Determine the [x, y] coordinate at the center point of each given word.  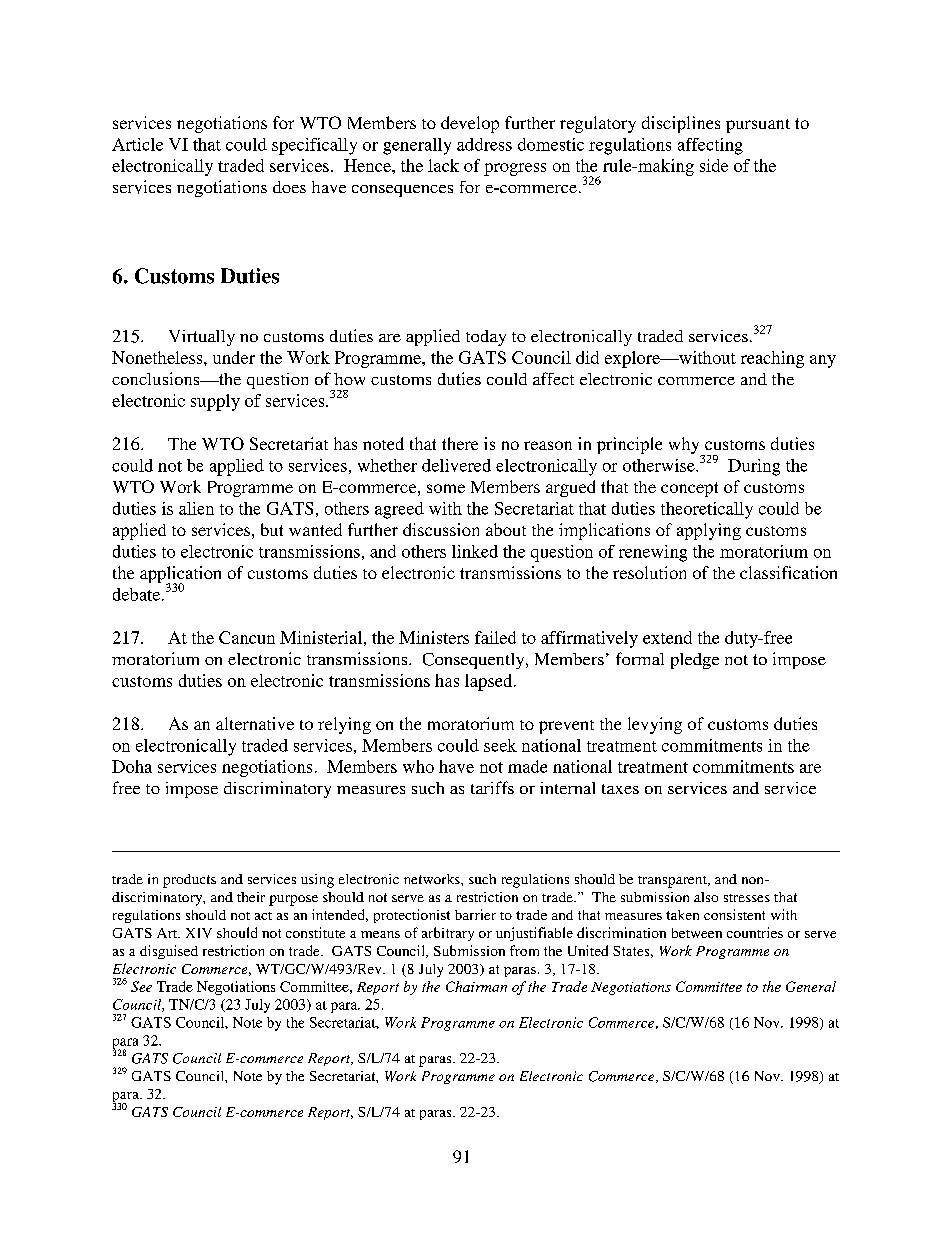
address [484, 144]
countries [755, 932]
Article [137, 144]
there [460, 443]
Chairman [476, 986]
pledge [695, 661]
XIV [199, 933]
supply [215, 402]
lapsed [490, 682]
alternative [255, 723]
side [714, 165]
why [685, 447]
